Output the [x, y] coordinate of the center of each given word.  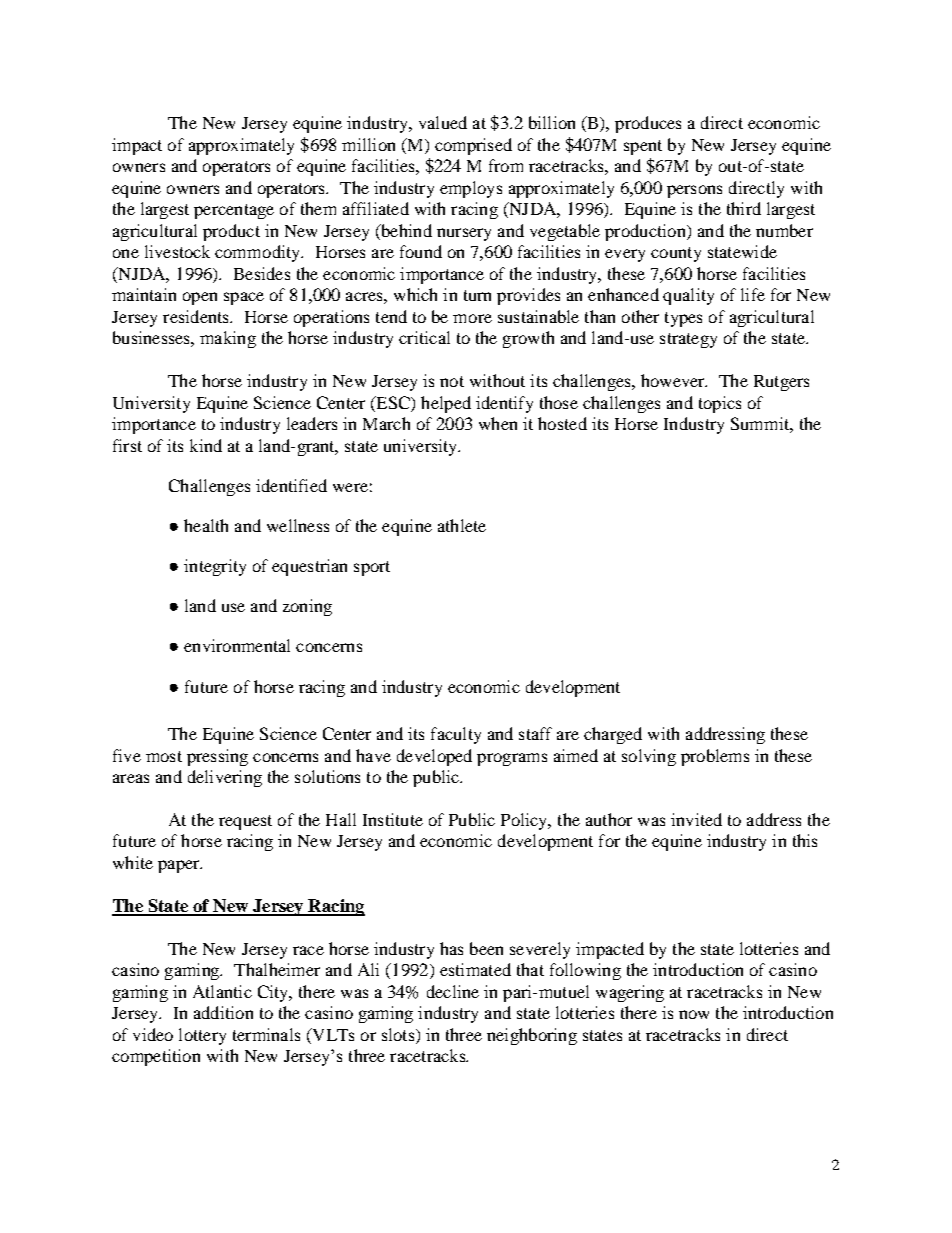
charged [613, 735]
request [245, 822]
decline [453, 991]
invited [696, 819]
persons [694, 191]
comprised [473, 146]
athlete [462, 525]
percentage [234, 211]
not [452, 381]
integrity [215, 567]
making [228, 339]
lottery [202, 1036]
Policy [525, 821]
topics [720, 404]
